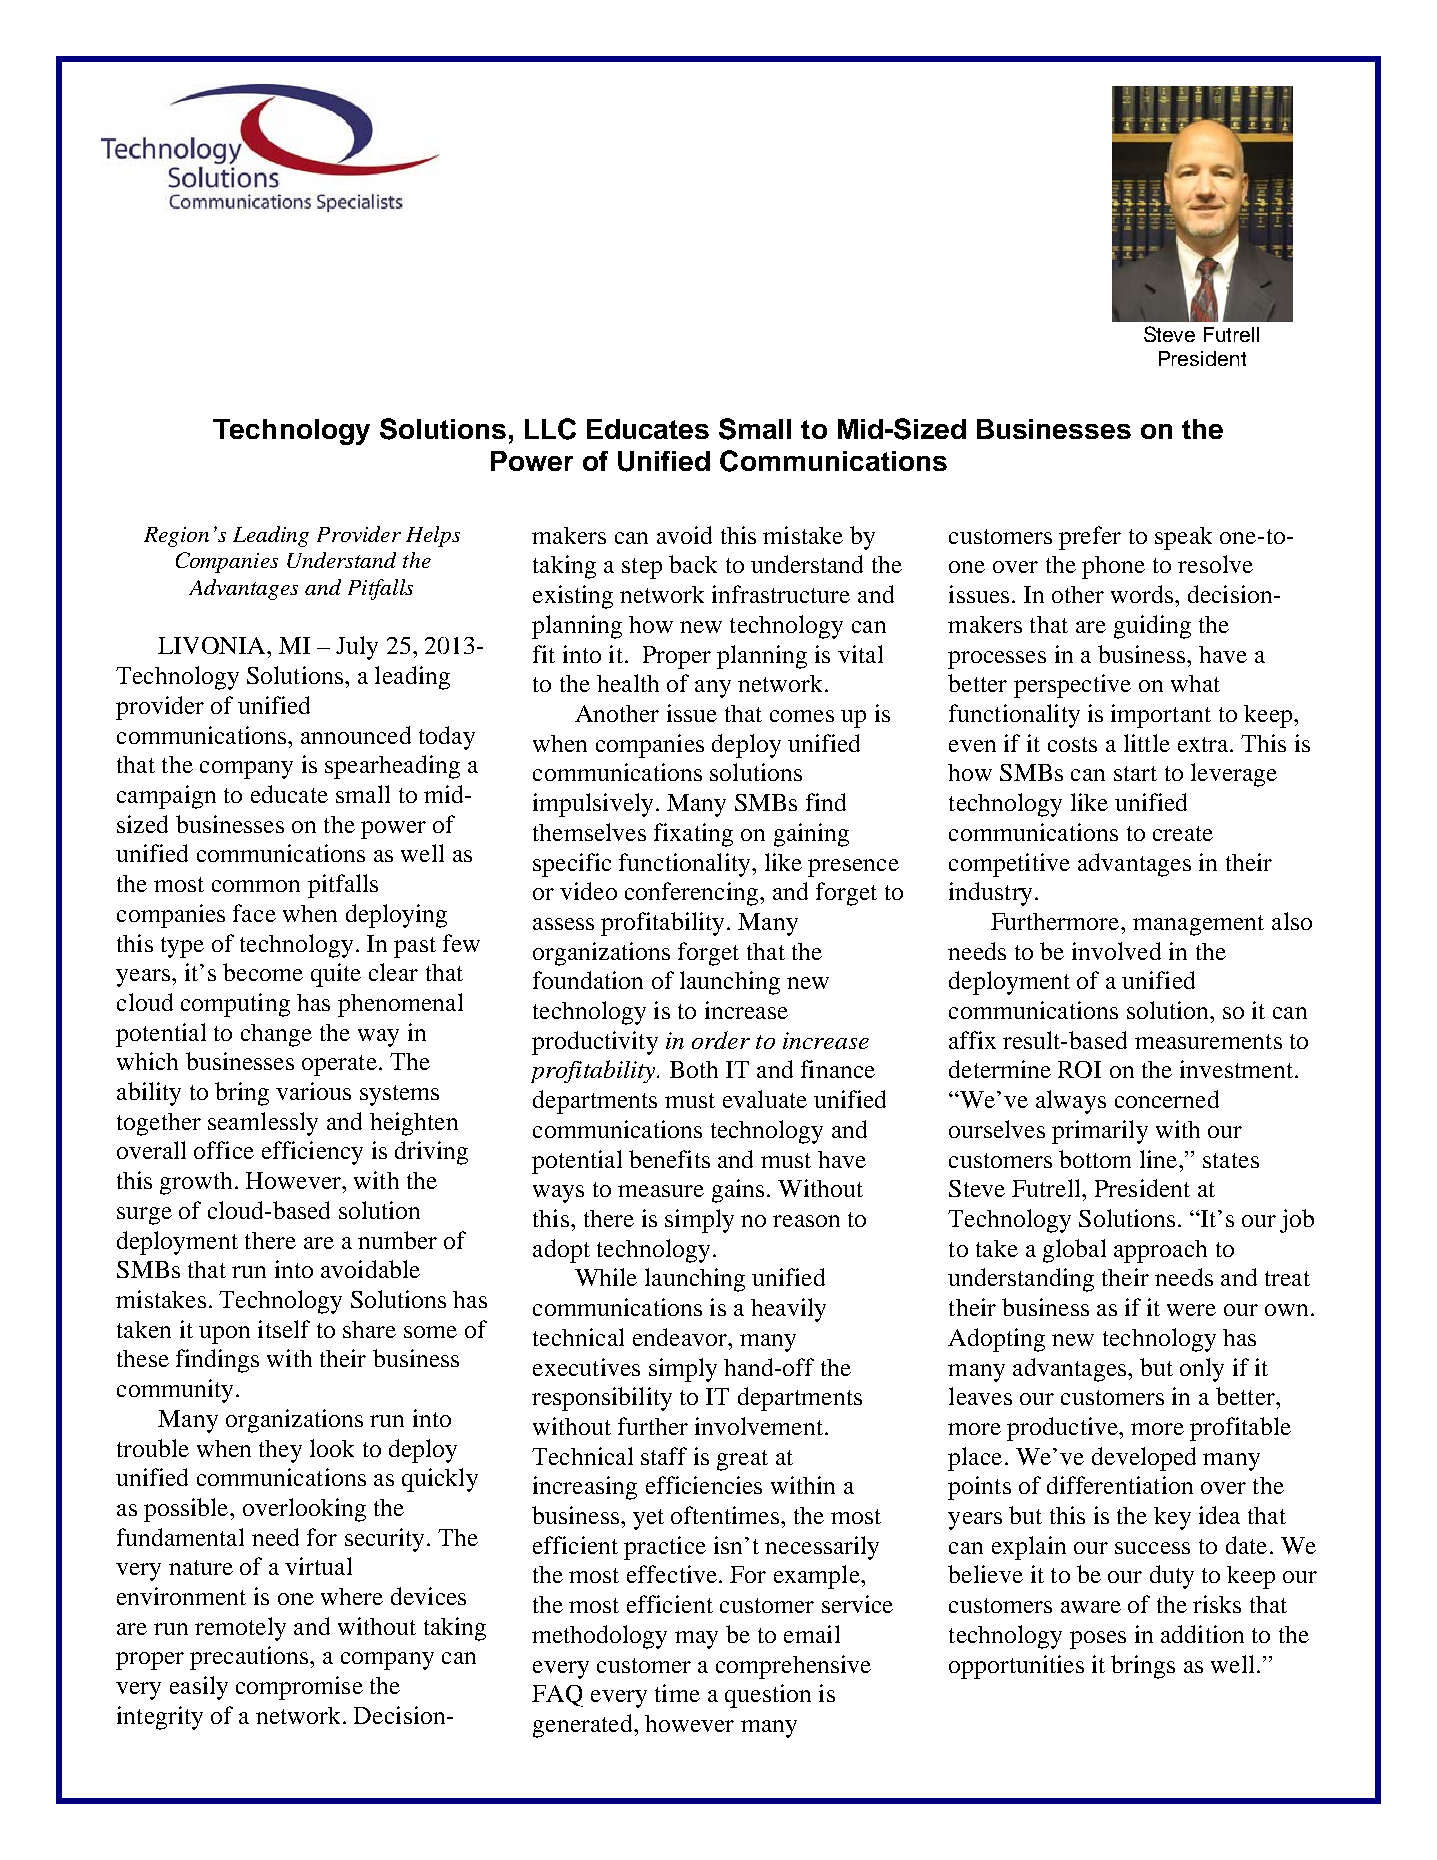  I want to click on various, so click(313, 1091).
